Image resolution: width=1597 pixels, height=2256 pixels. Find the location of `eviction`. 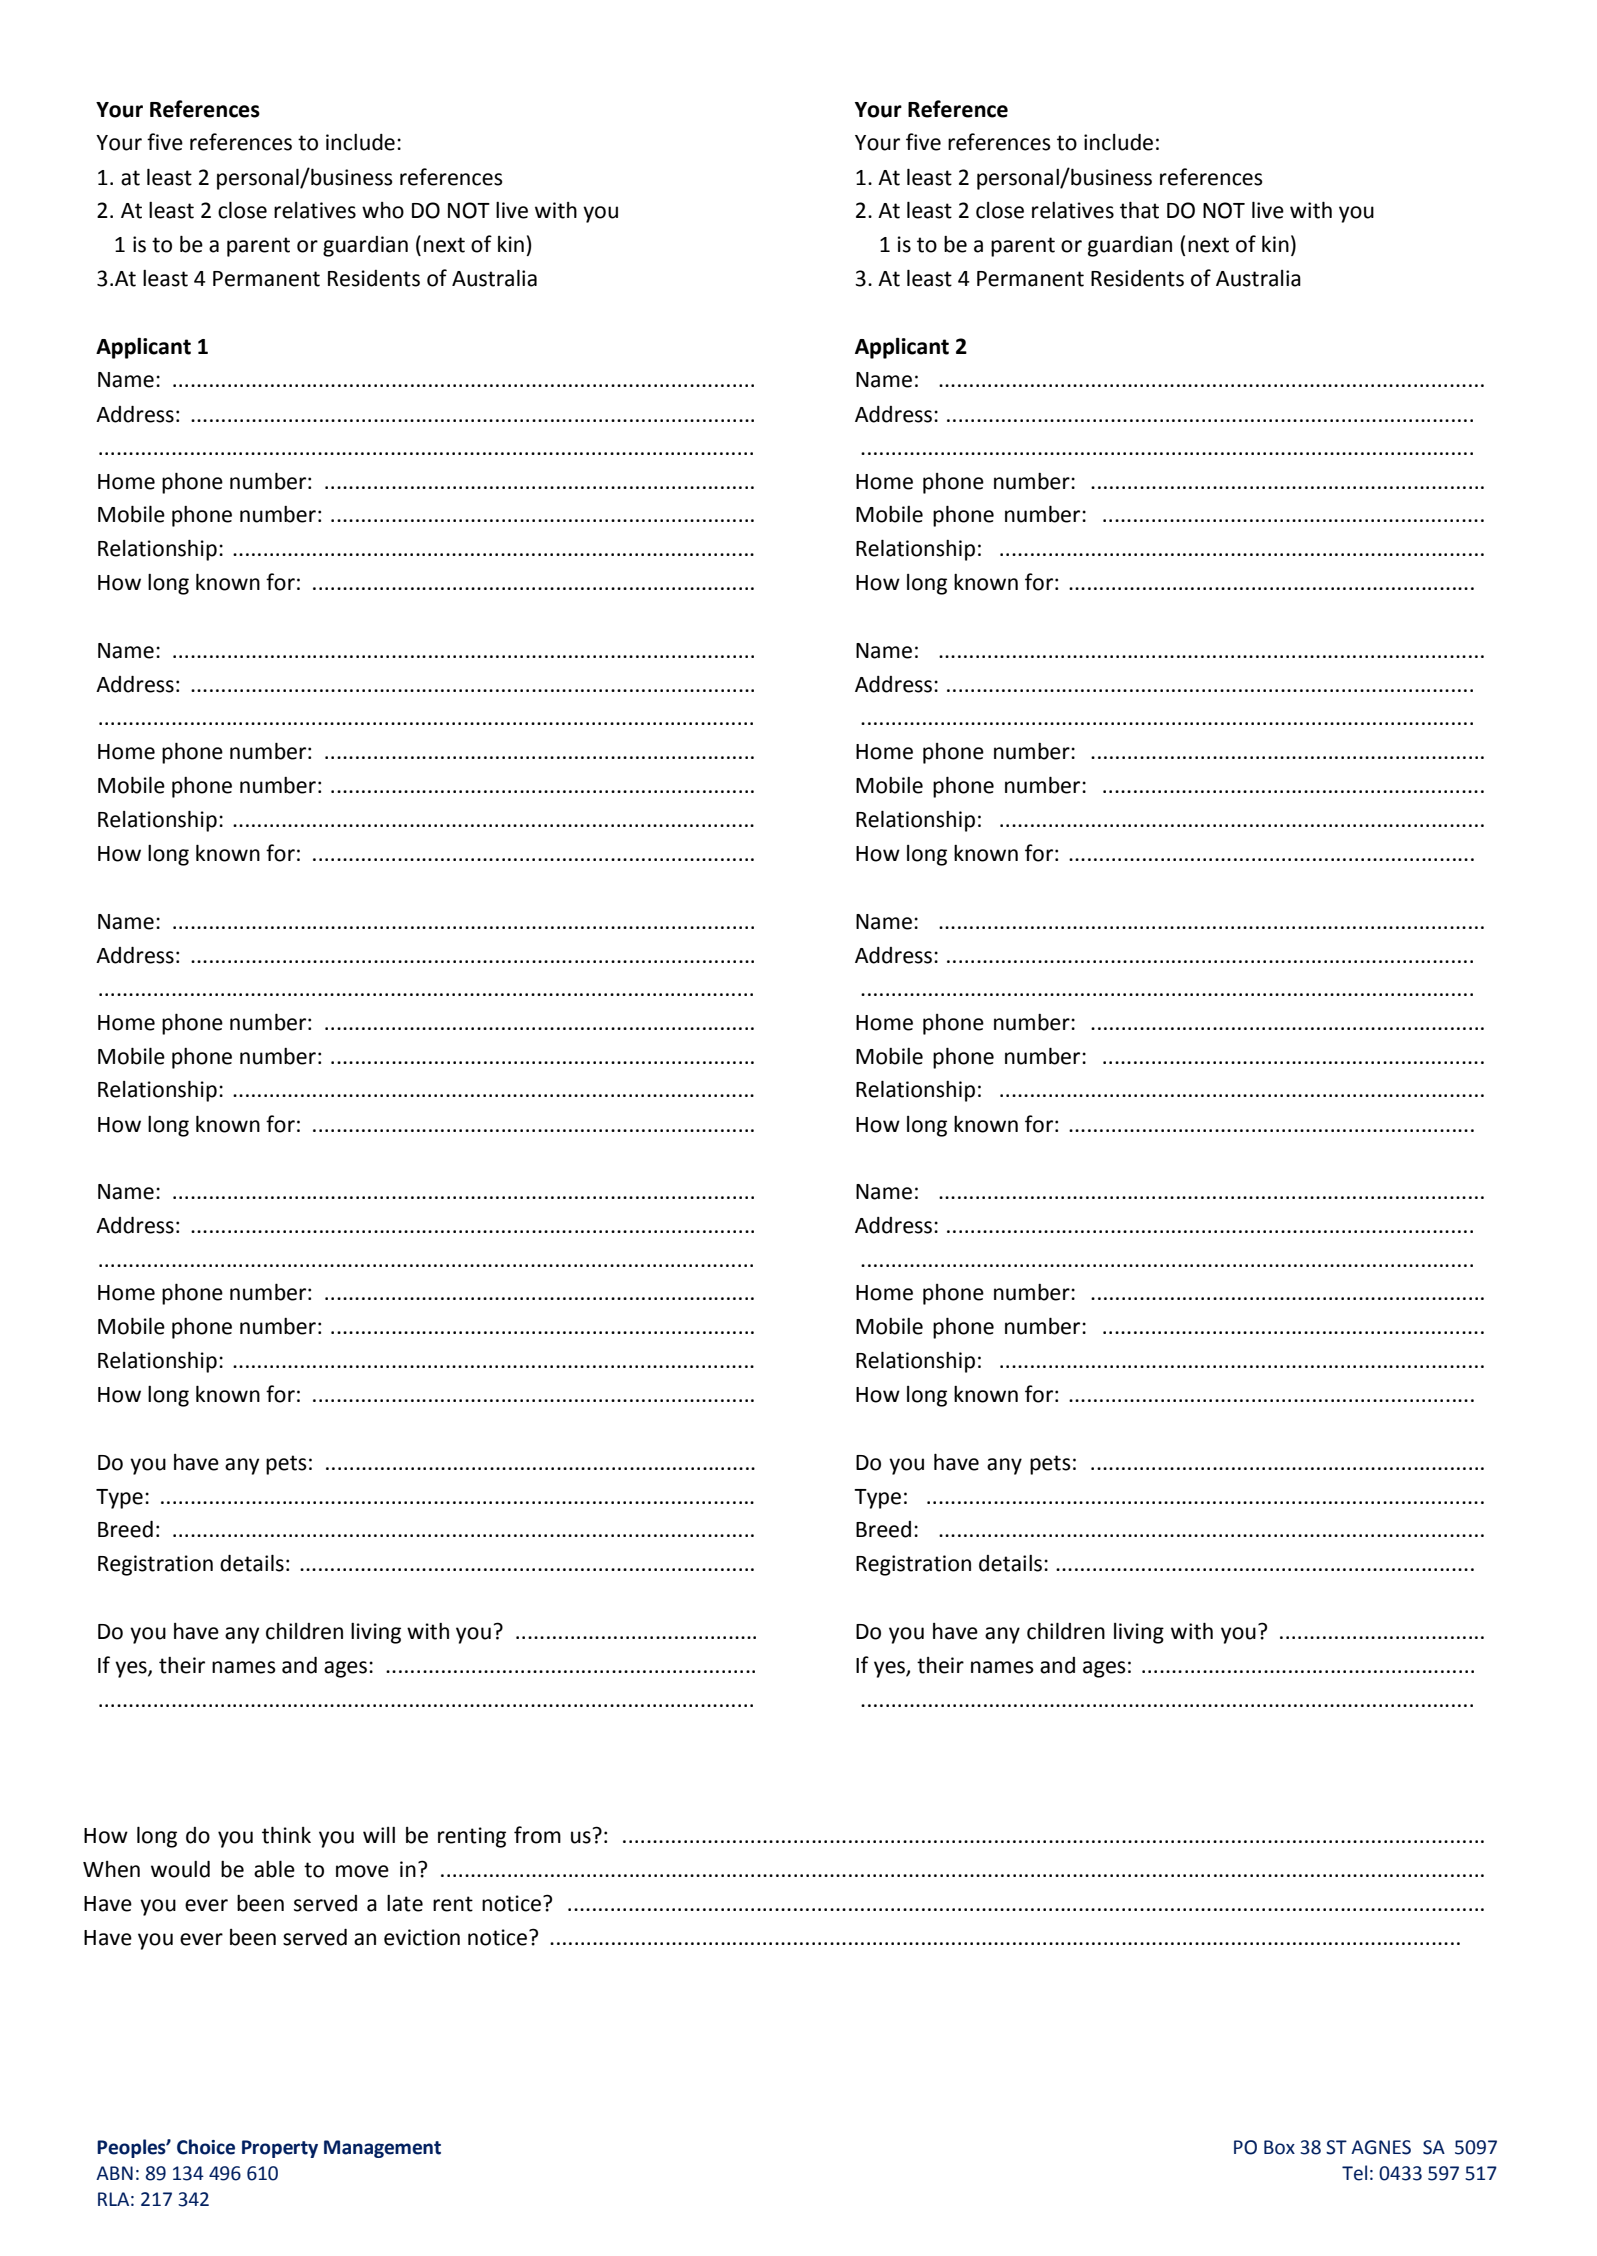

eviction is located at coordinates (422, 1937).
